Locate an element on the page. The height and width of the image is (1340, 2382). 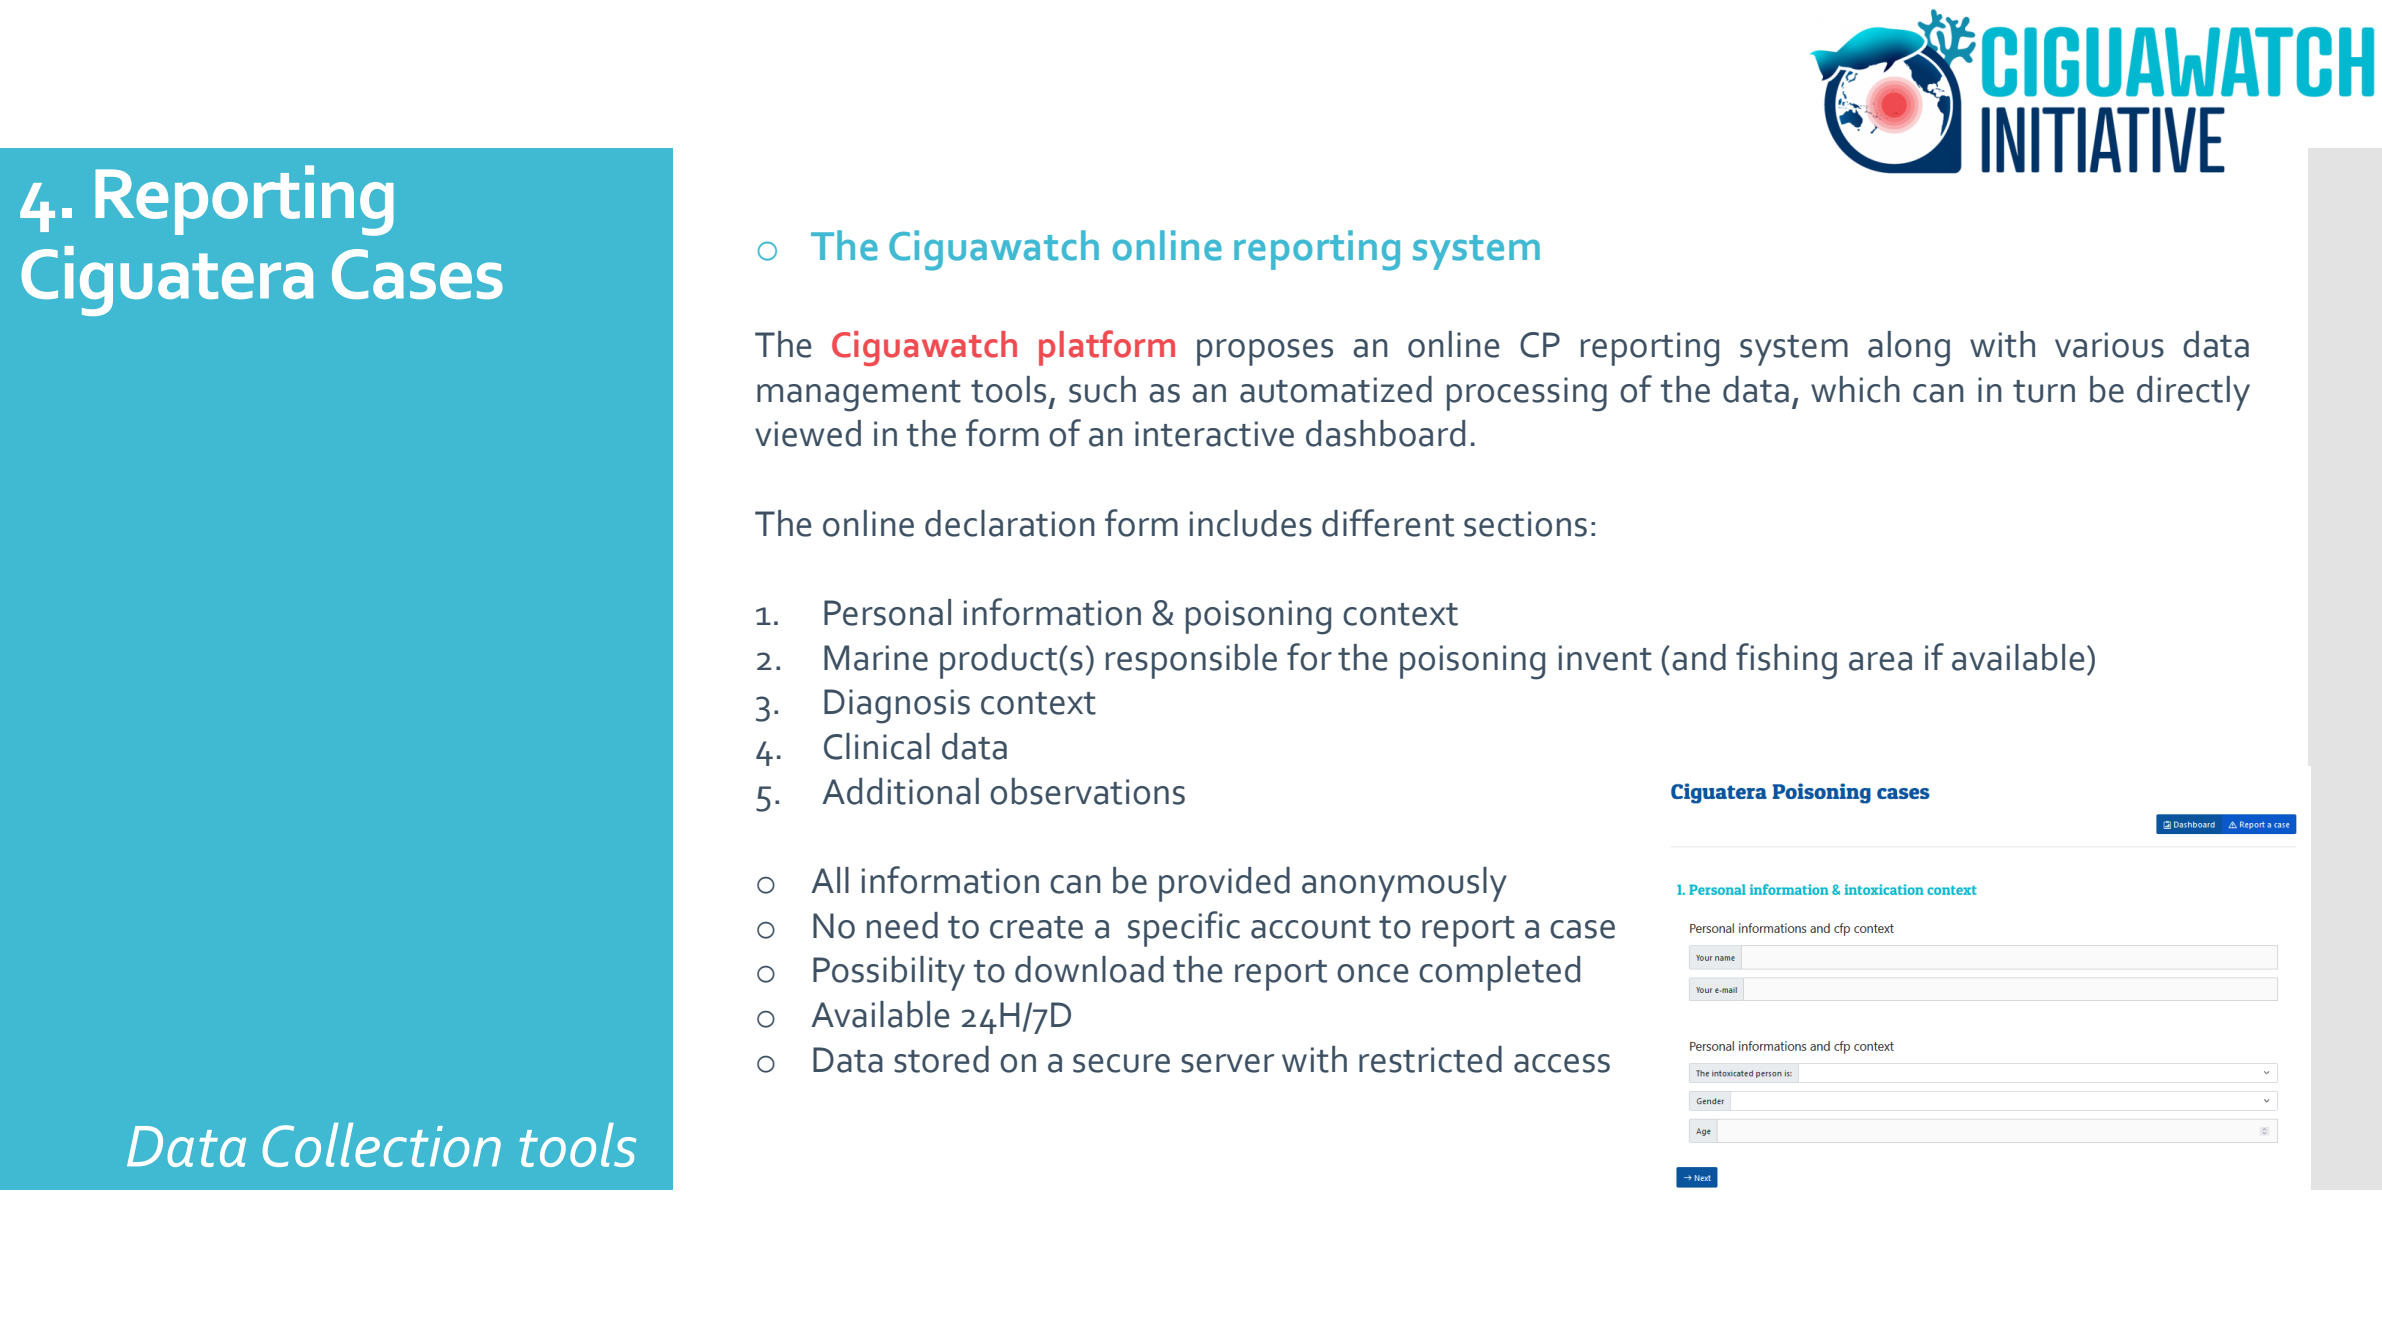
Collection is located at coordinates (382, 1145).
